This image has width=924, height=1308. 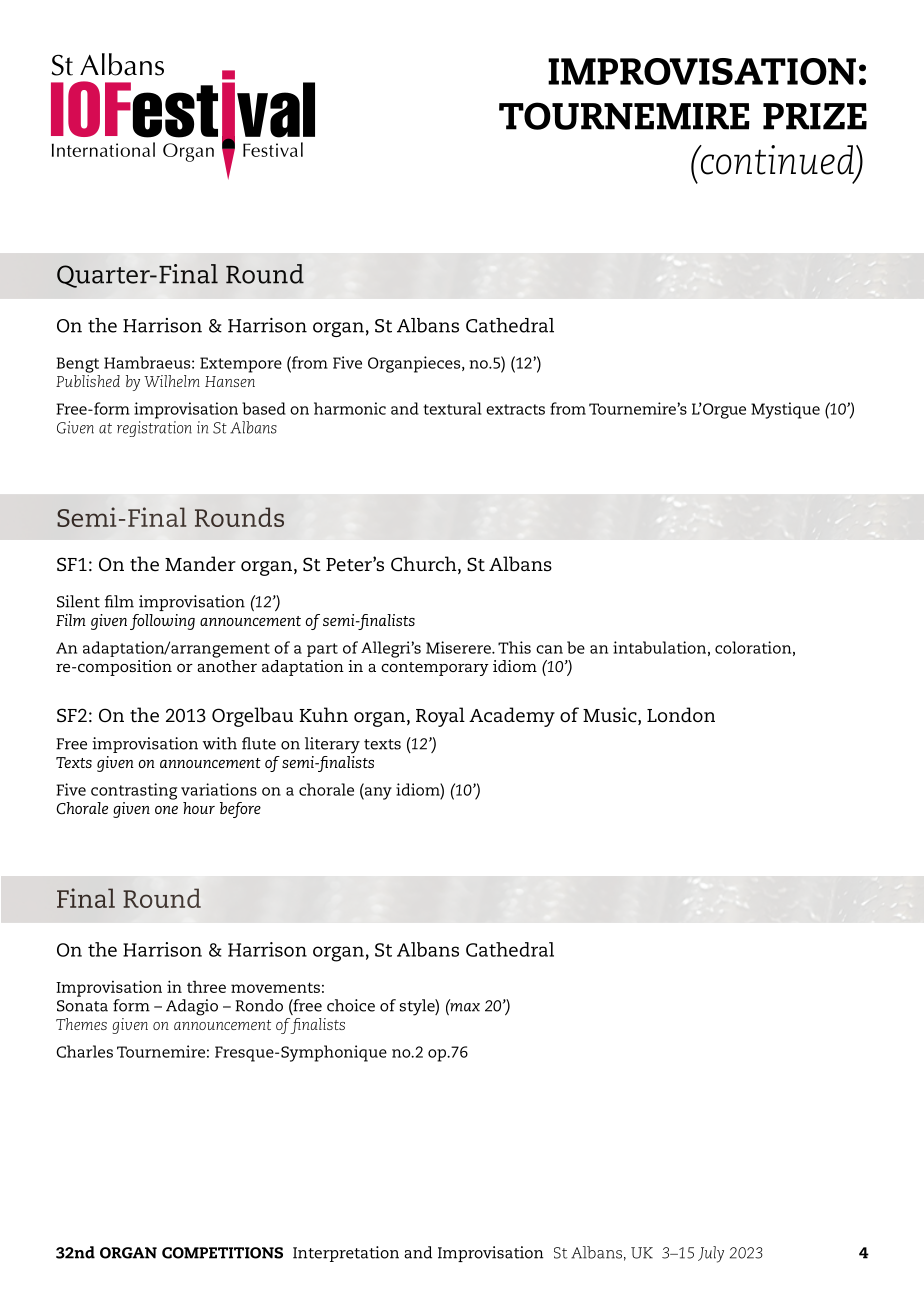 What do you see at coordinates (78, 365) in the image?
I see `Bengt` at bounding box center [78, 365].
